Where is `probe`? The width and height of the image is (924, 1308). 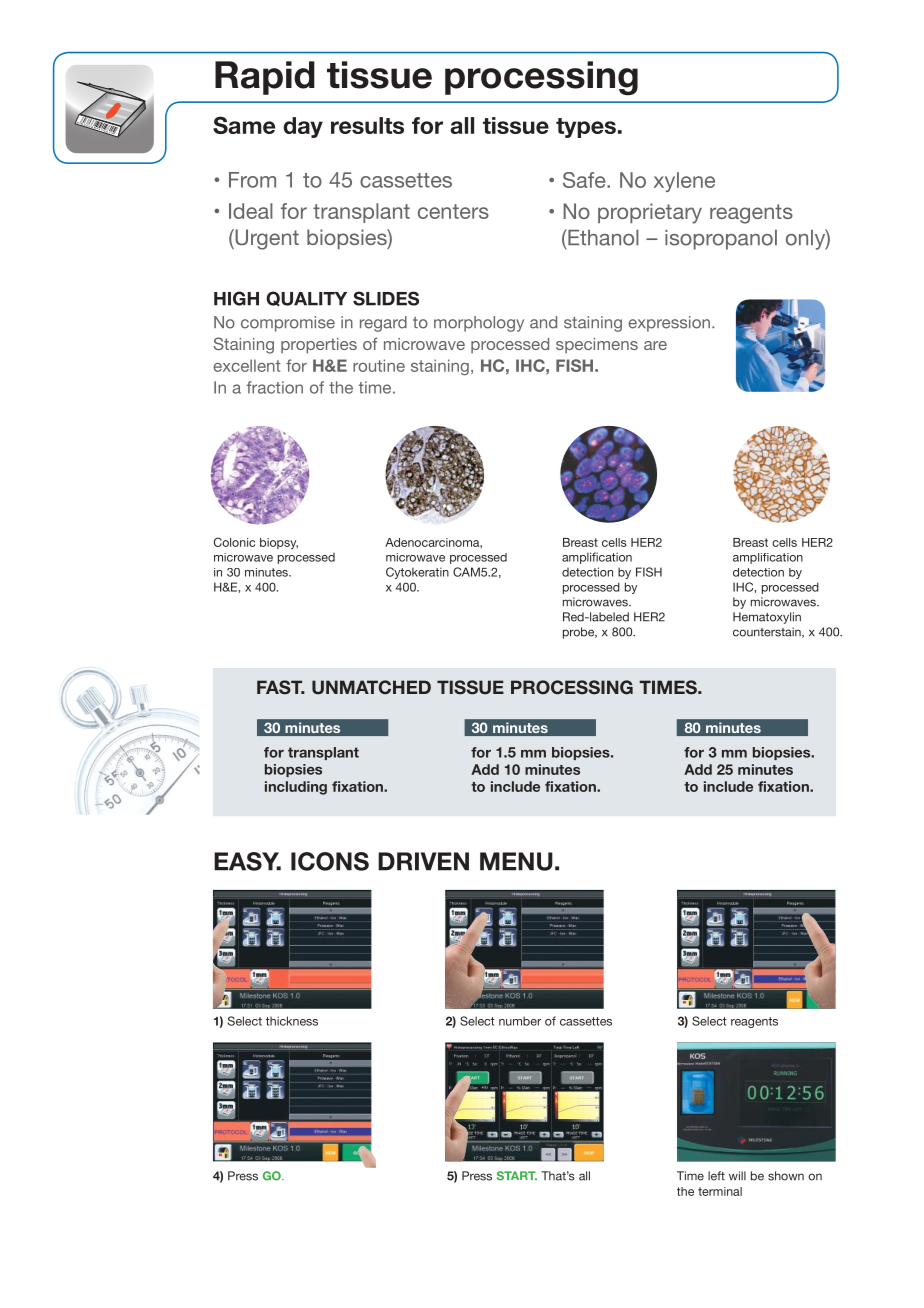 probe is located at coordinates (580, 633).
